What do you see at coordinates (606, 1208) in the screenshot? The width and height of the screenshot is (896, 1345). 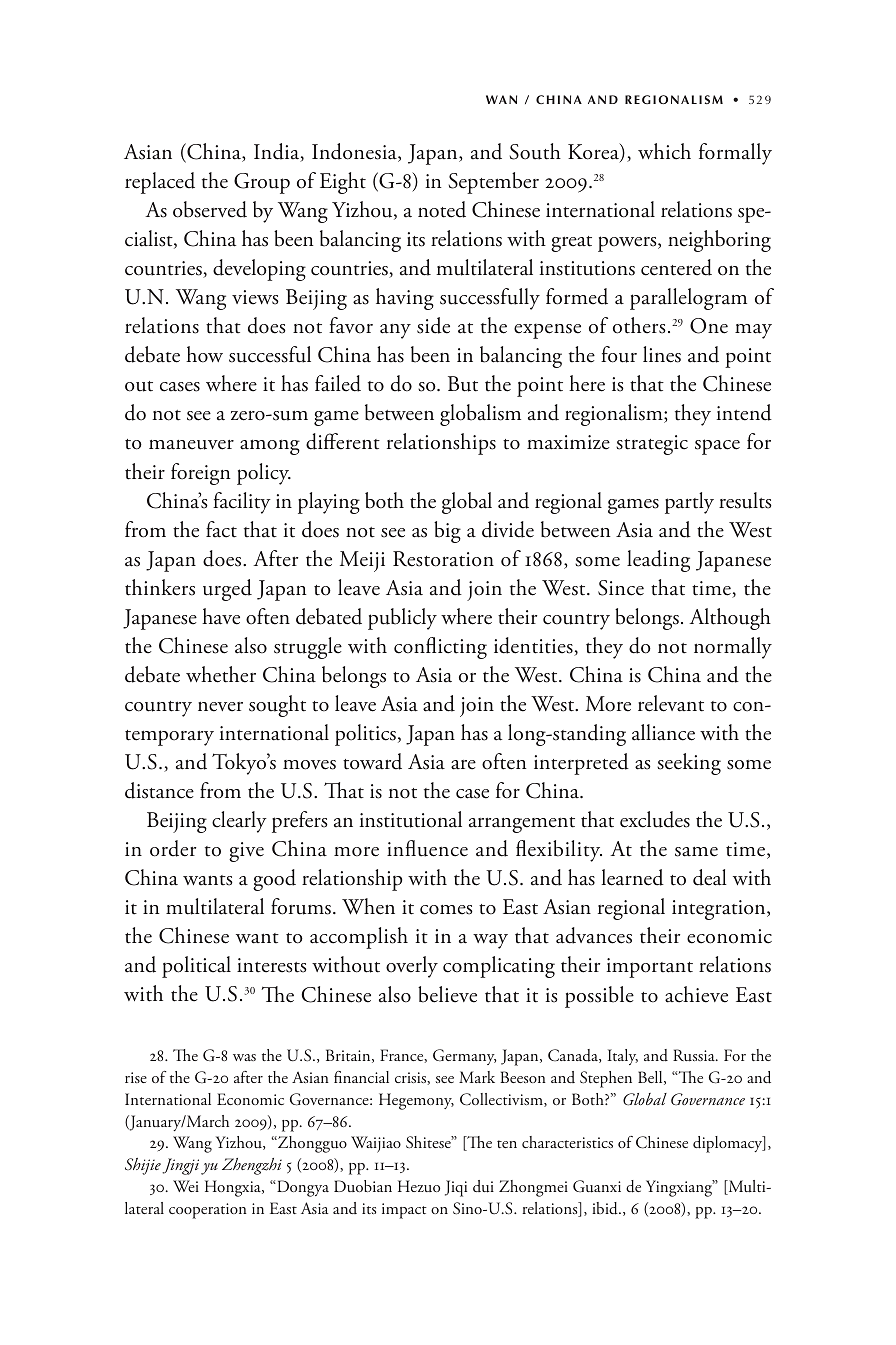 I see `ibid` at bounding box center [606, 1208].
